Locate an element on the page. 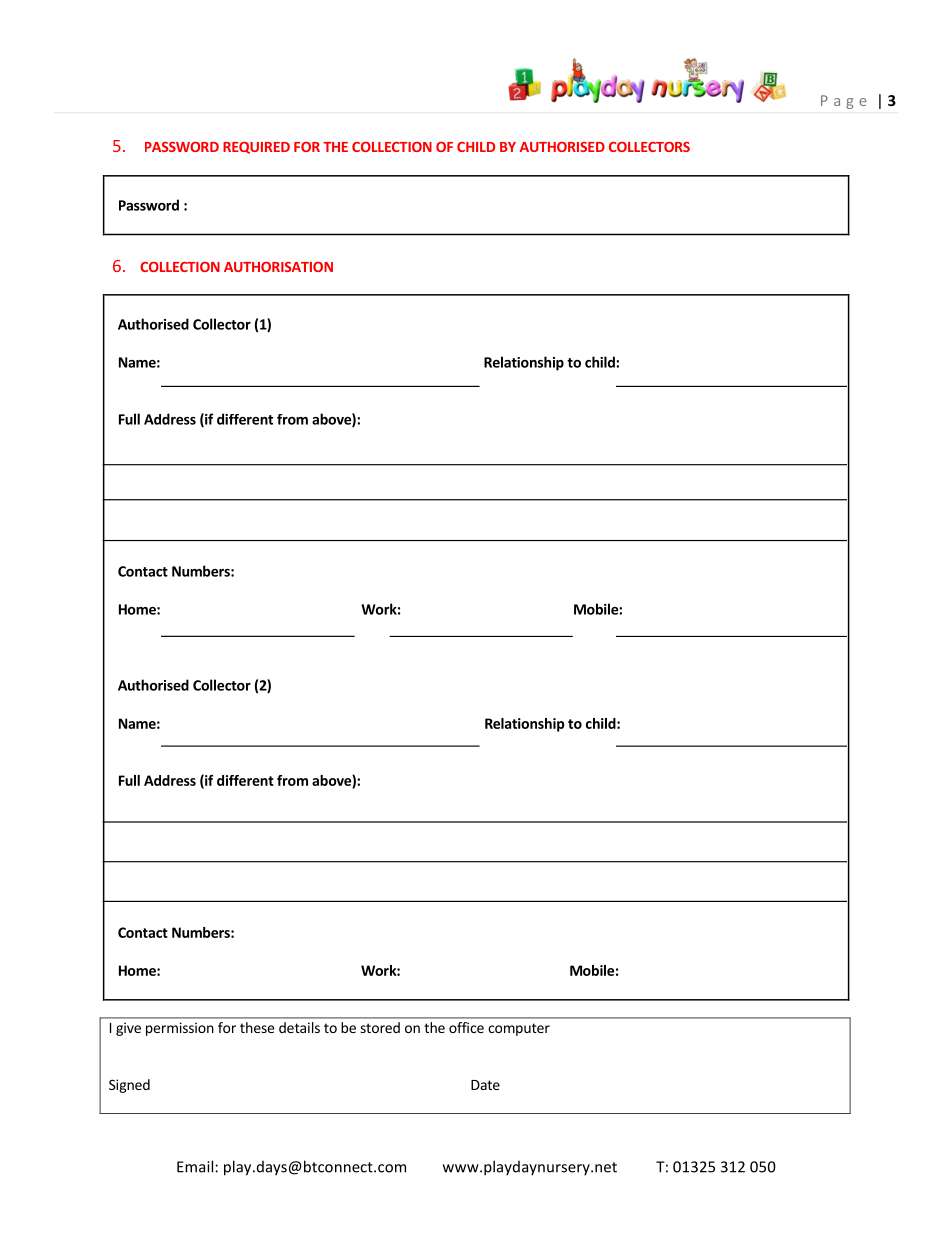 The height and width of the document is (1233, 952). AUTHORISATION is located at coordinates (278, 267).
